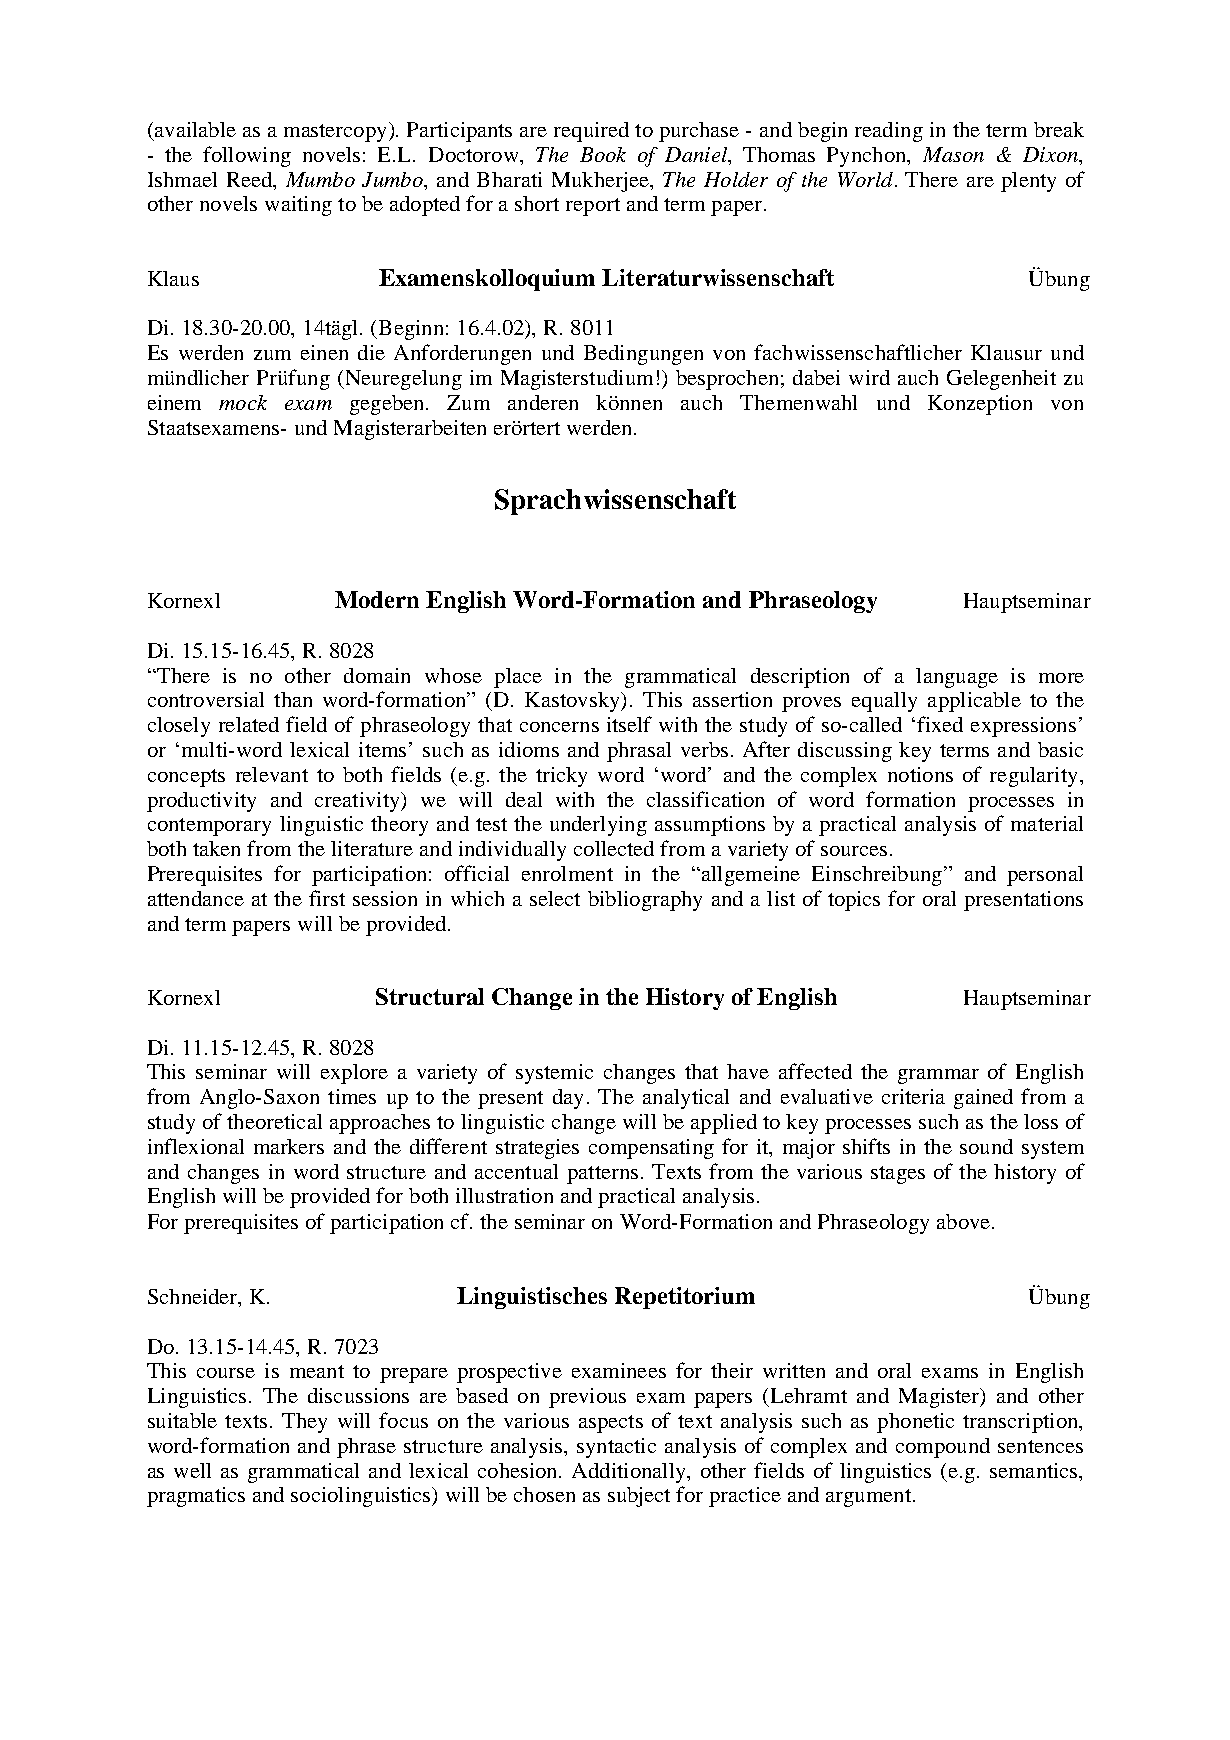 This screenshot has width=1230, height=1740. Describe the element at coordinates (304, 1423) in the screenshot. I see `They` at that location.
